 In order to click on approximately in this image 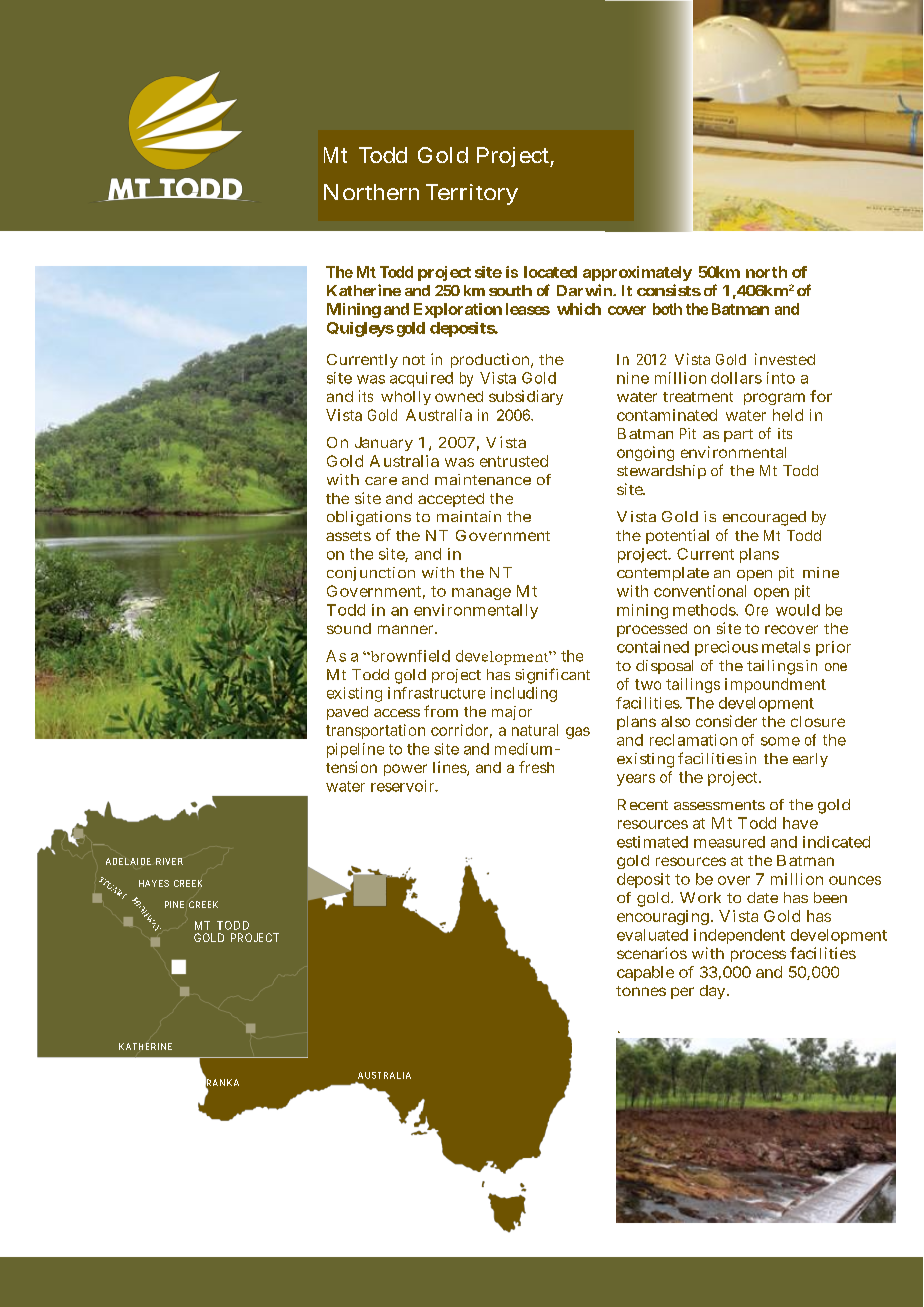, I will do `click(637, 273)`.
